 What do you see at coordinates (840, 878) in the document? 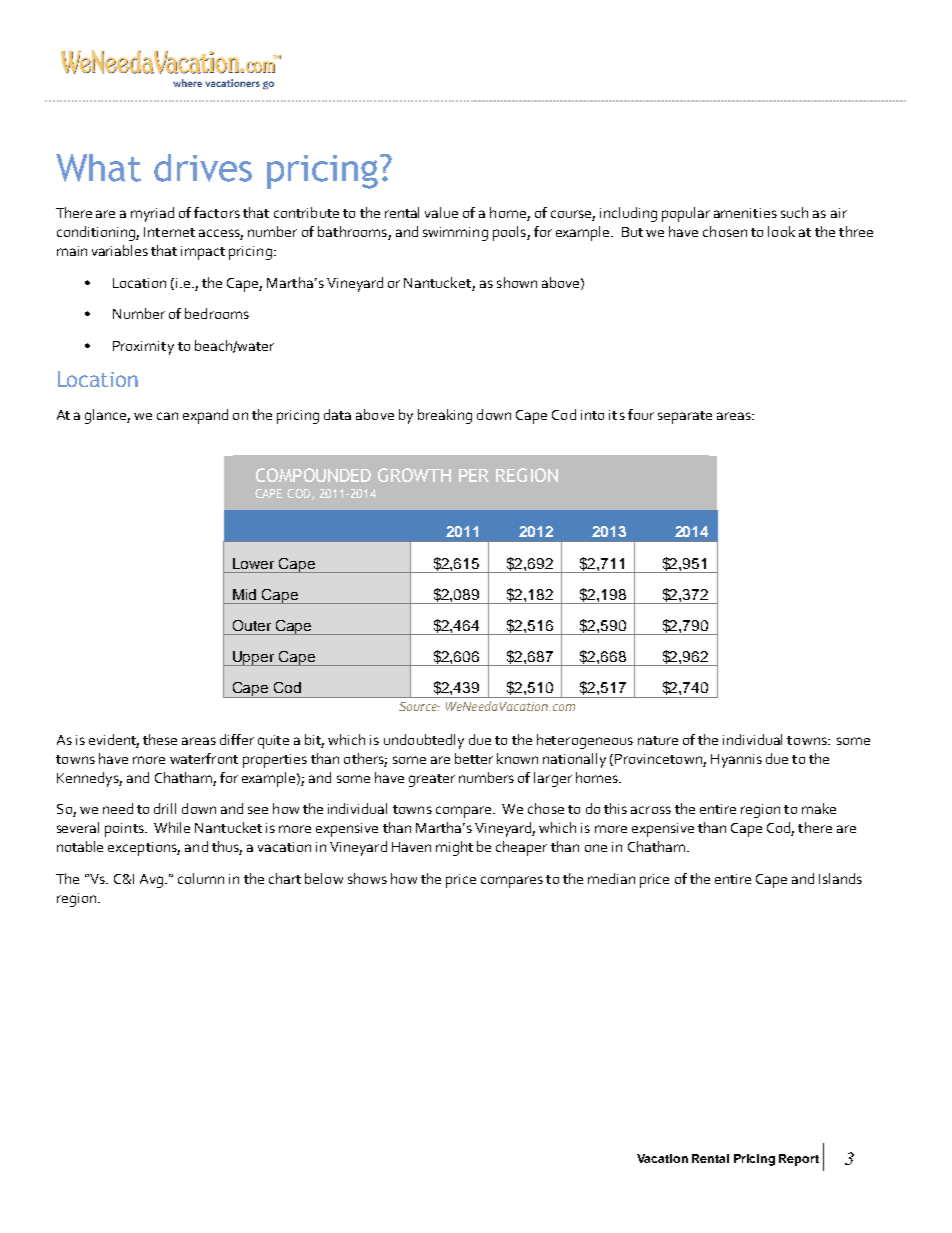
I see `Islands` at bounding box center [840, 878].
